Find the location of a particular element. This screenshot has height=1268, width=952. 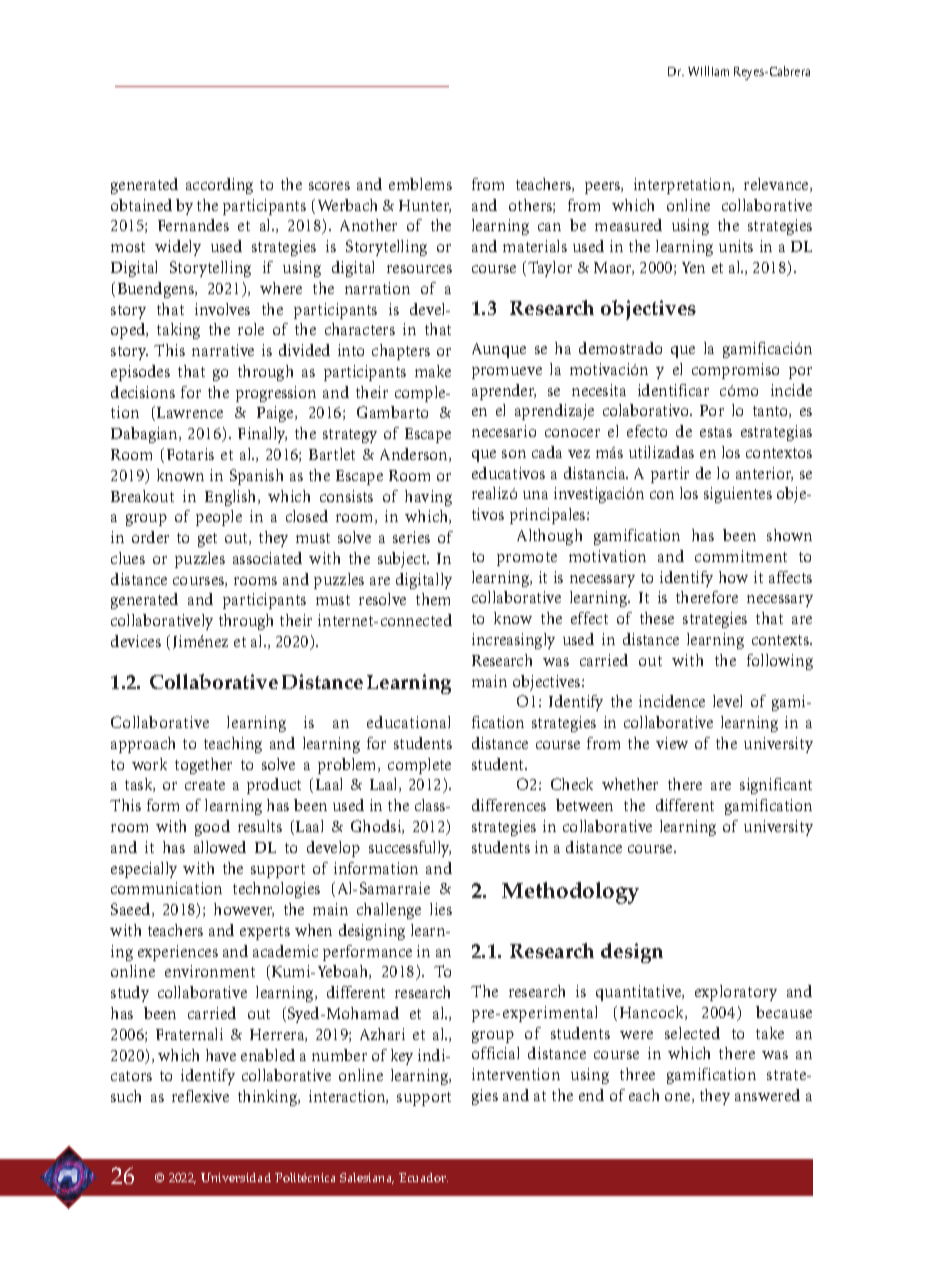

them is located at coordinates (433, 599).
